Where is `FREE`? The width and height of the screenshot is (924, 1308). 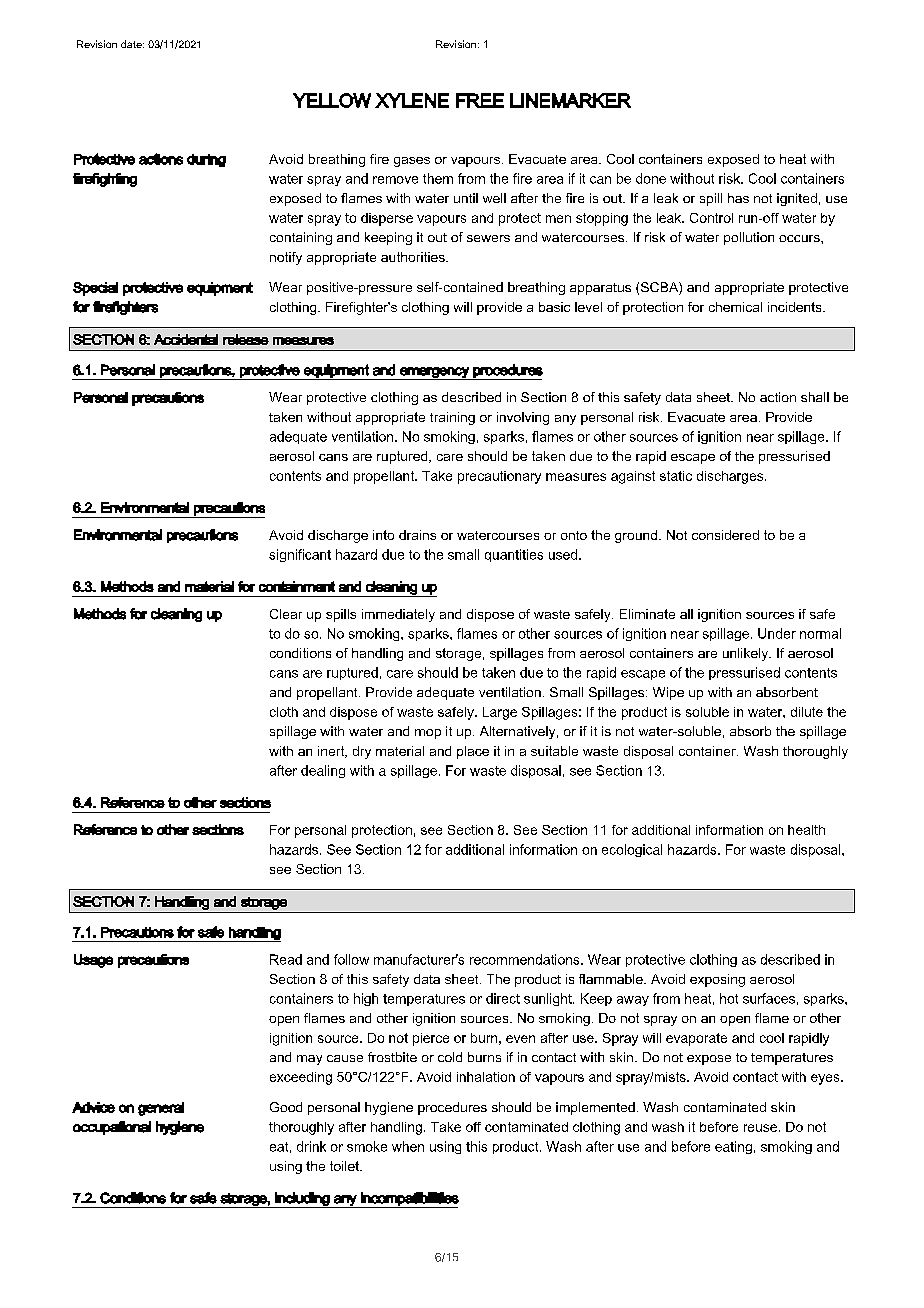 FREE is located at coordinates (480, 100).
